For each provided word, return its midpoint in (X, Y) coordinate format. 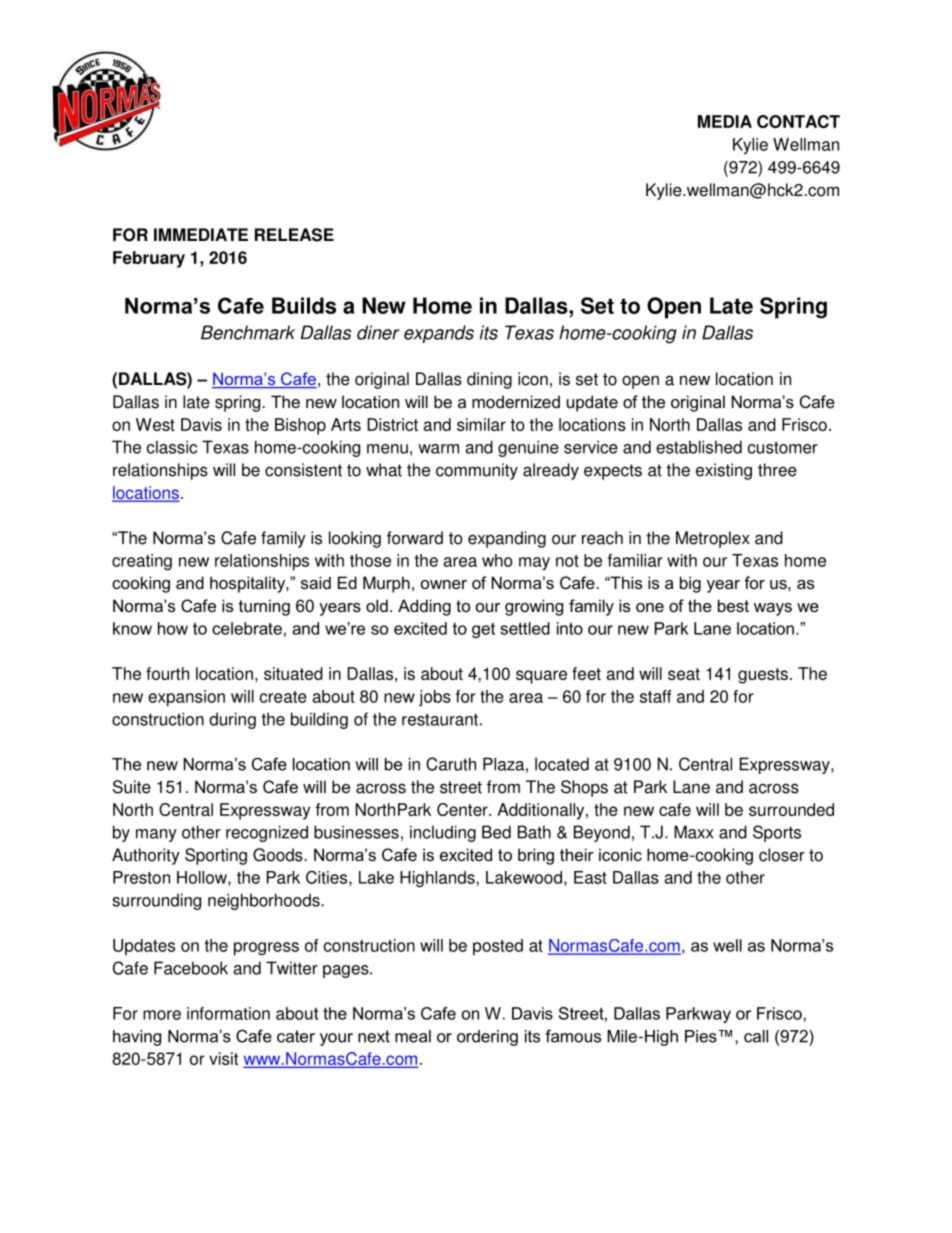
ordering (487, 1038)
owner (444, 584)
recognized (267, 833)
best (733, 605)
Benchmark (248, 332)
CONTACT (798, 121)
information (228, 1013)
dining (489, 380)
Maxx (694, 832)
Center (463, 809)
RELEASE (294, 235)
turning (264, 607)
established (699, 447)
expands (439, 334)
